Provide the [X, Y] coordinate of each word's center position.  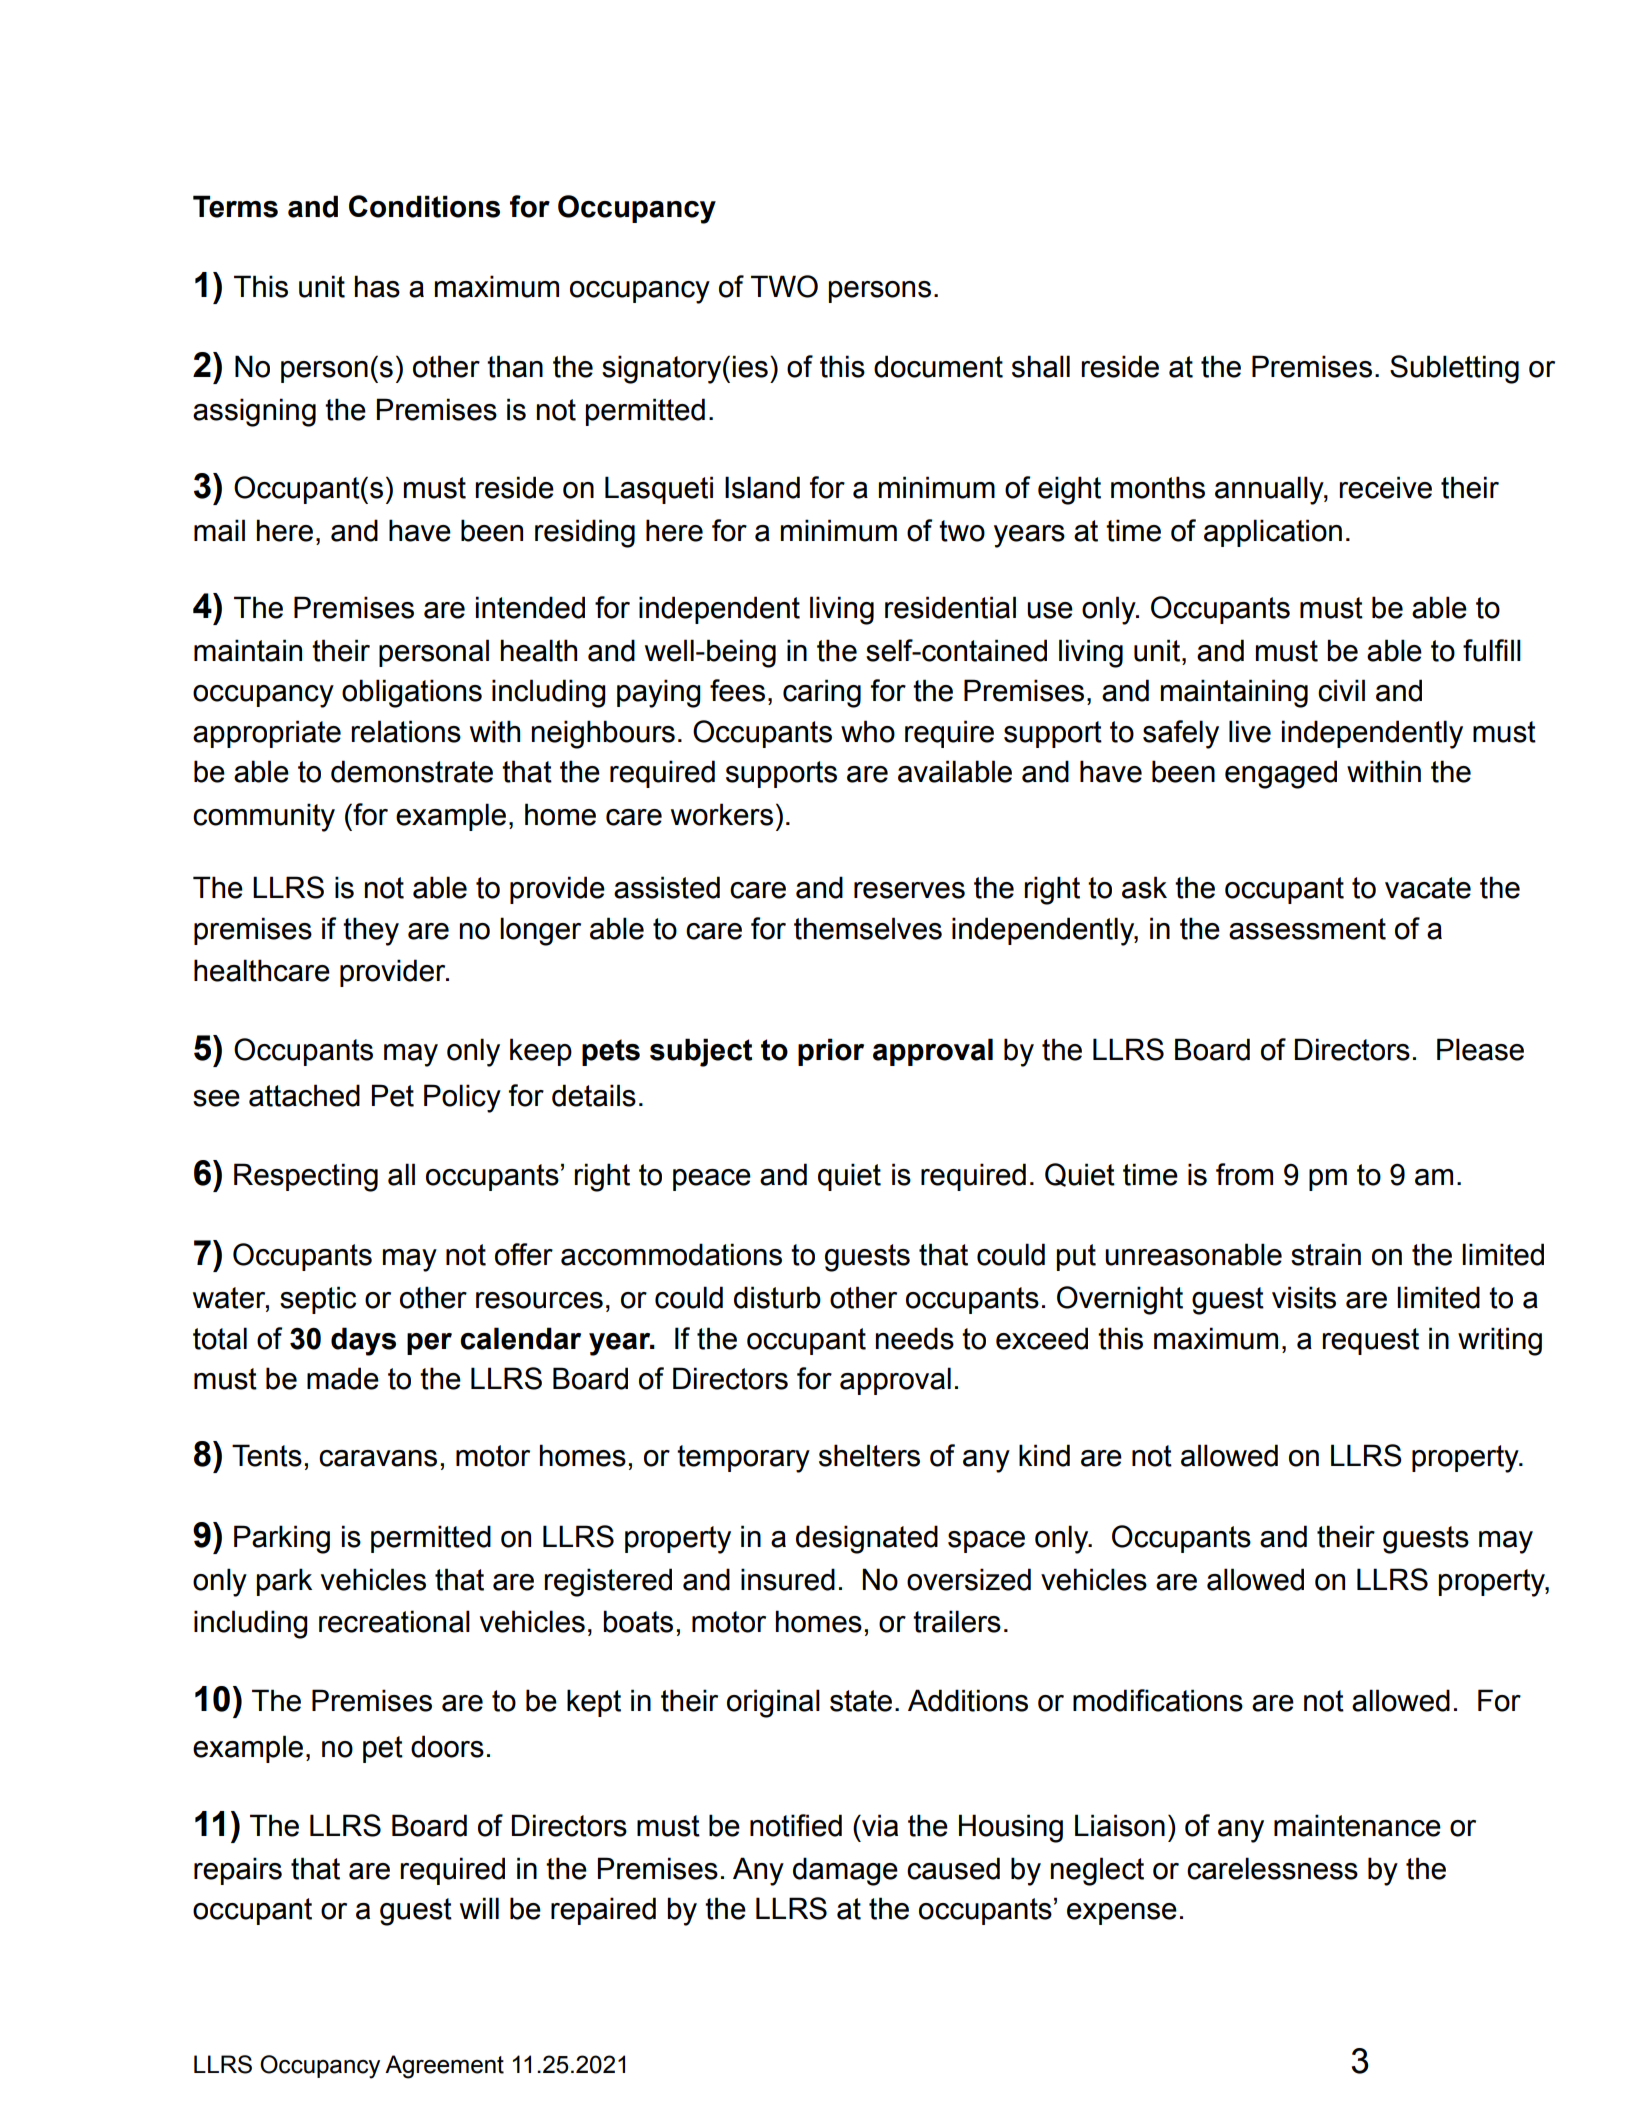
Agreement [444, 2067]
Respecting [306, 1177]
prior [831, 1052]
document [938, 366]
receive [1385, 487]
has [377, 286]
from [1244, 1174]
